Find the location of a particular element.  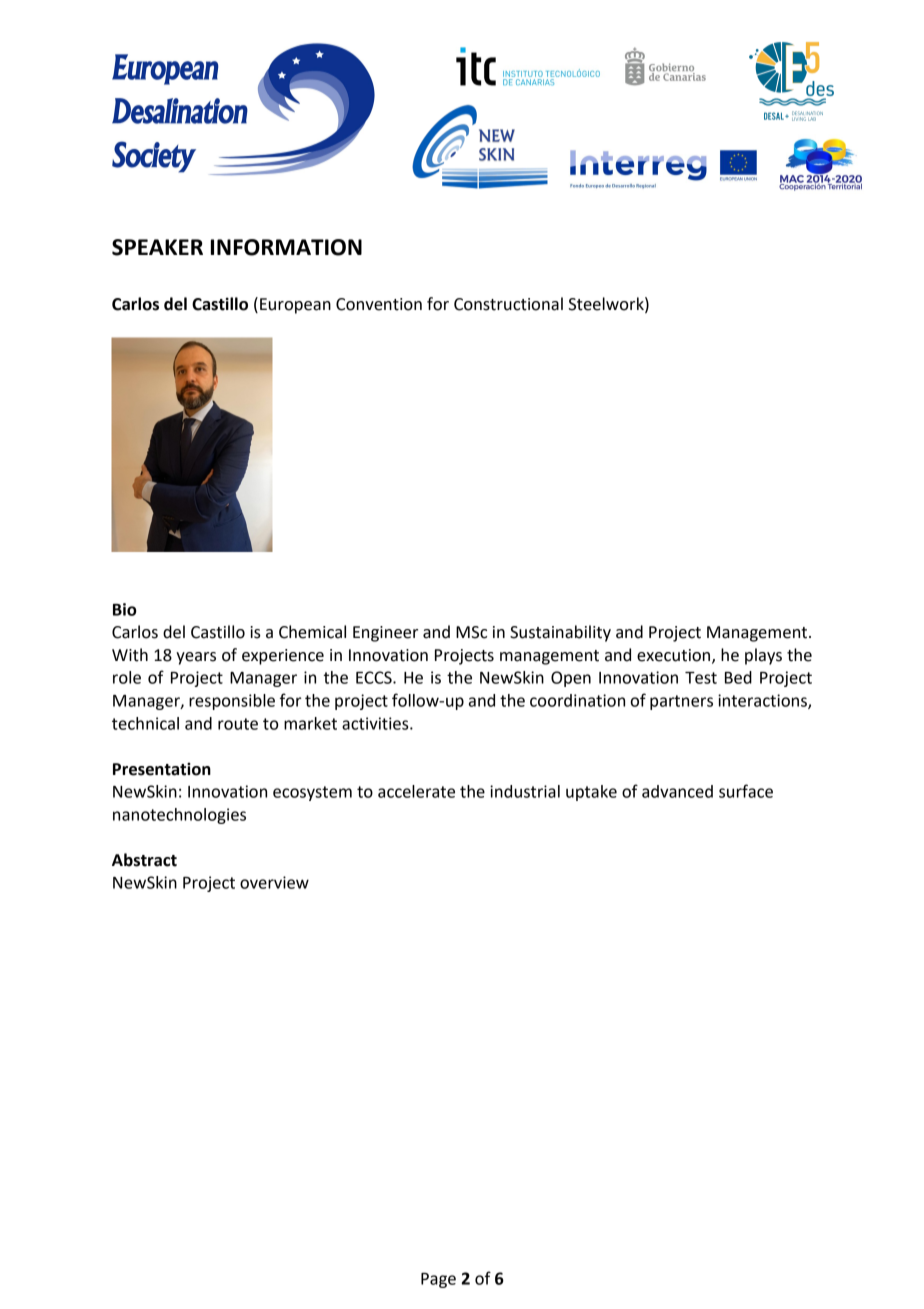

surface is located at coordinates (746, 791).
